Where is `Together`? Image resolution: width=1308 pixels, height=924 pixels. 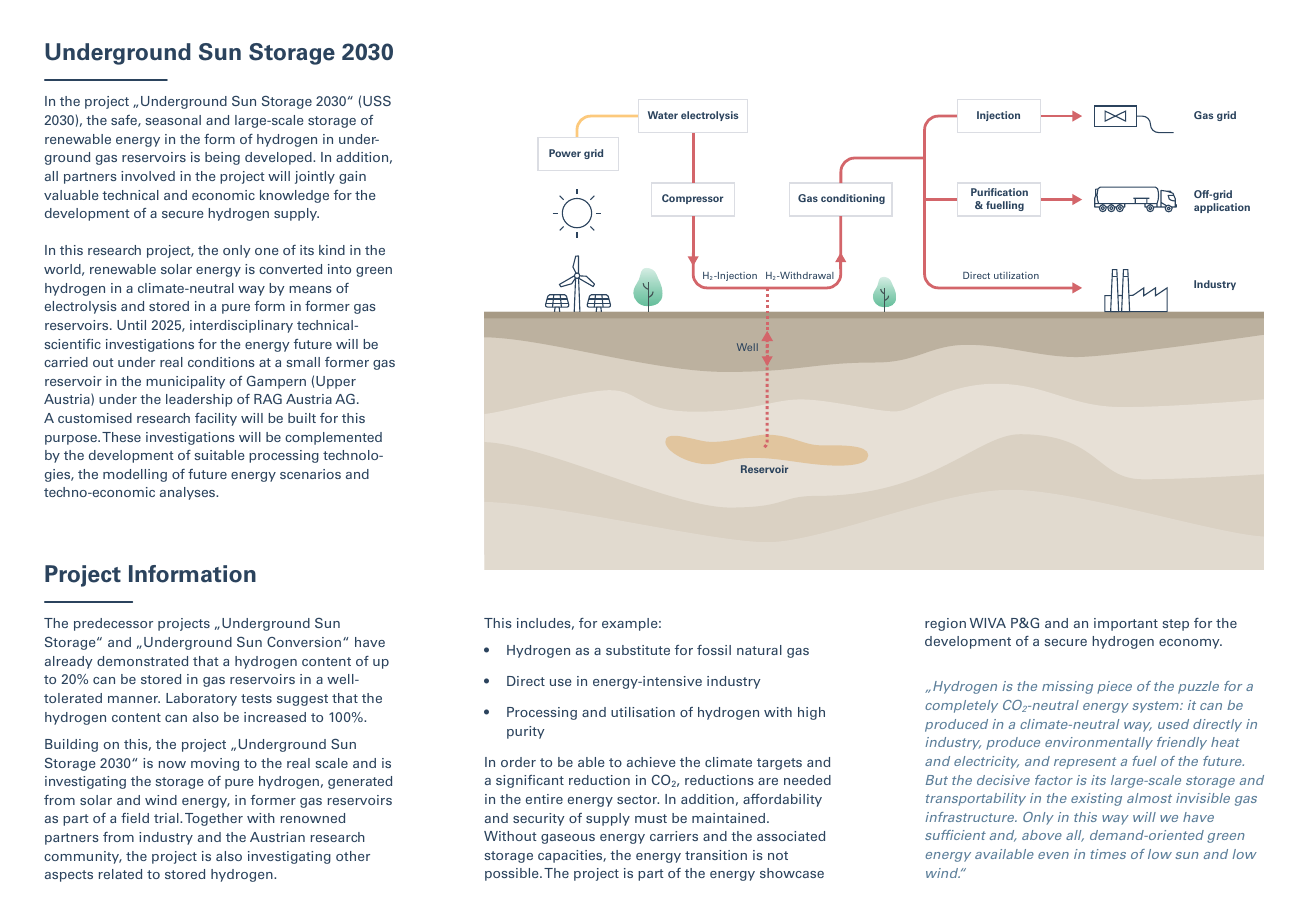 Together is located at coordinates (214, 819).
